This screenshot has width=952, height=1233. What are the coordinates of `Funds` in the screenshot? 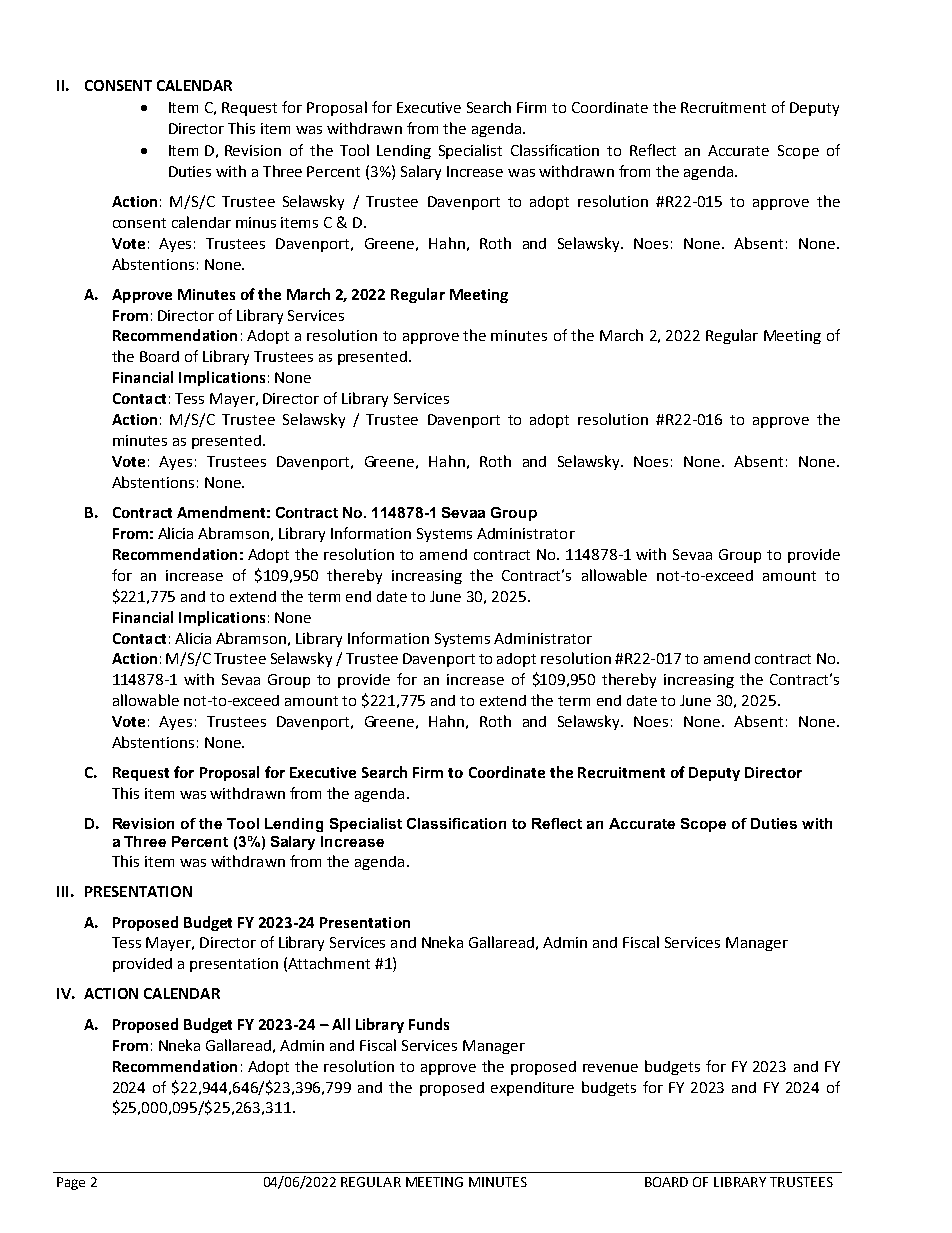 It's located at (429, 1024).
